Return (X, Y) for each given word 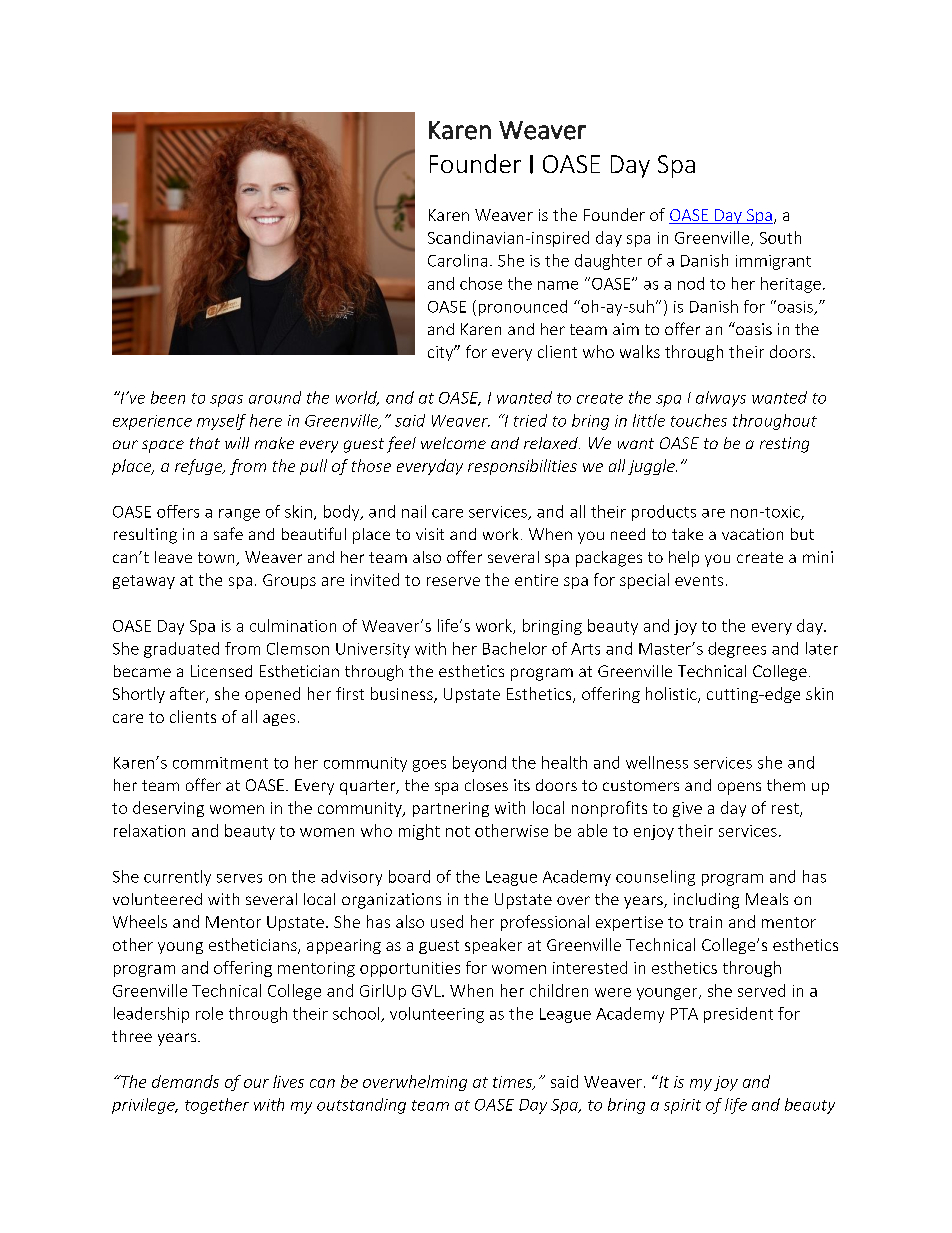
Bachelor (515, 648)
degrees (737, 650)
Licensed (221, 671)
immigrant (773, 262)
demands (185, 1081)
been (168, 397)
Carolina (457, 260)
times (514, 1083)
